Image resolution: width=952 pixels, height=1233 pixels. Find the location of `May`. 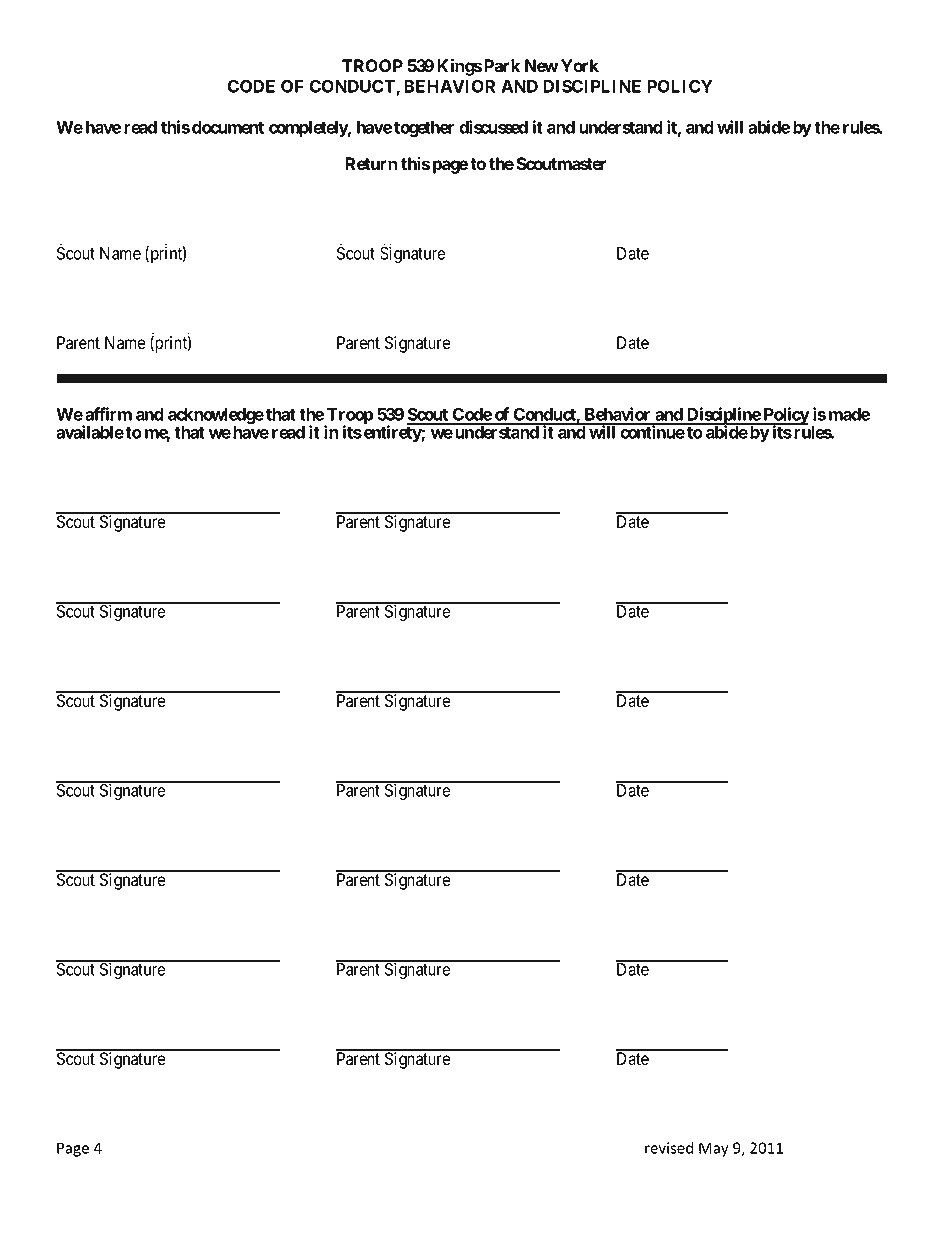

May is located at coordinates (713, 1149).
